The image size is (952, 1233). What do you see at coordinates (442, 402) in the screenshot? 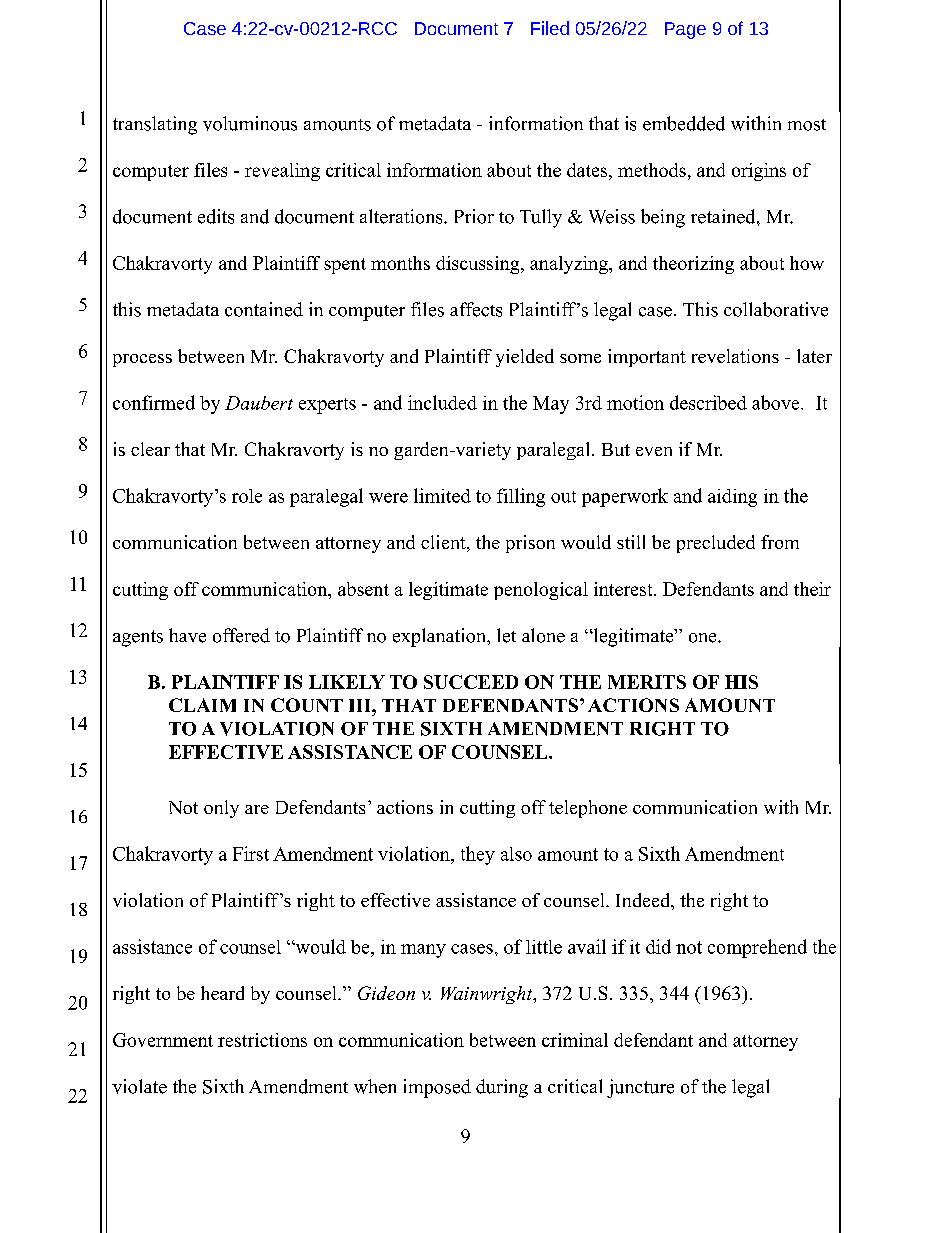
I see `included` at bounding box center [442, 402].
